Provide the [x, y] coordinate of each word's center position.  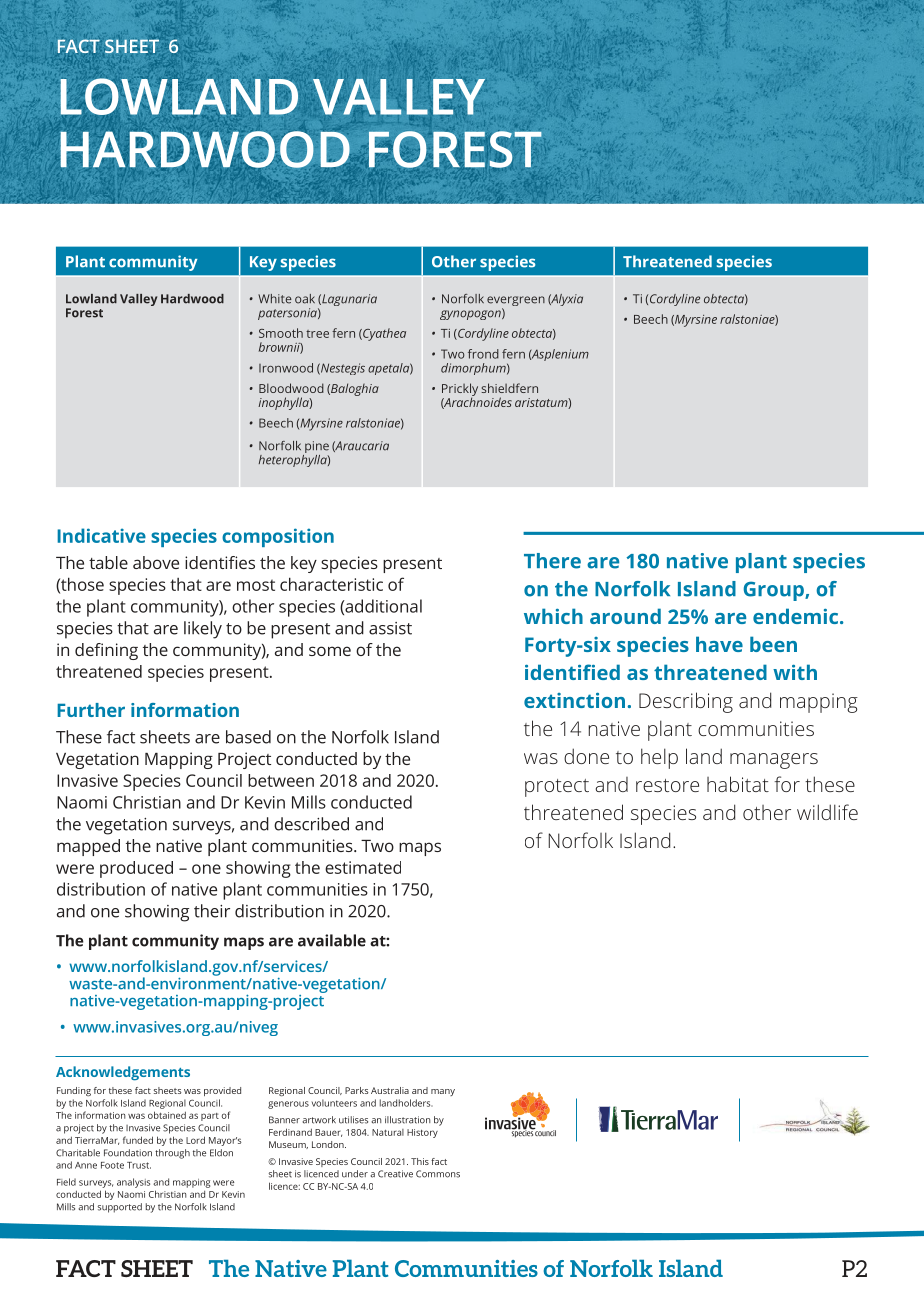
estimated [363, 867]
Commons [438, 1174]
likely [203, 630]
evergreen [516, 302]
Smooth [281, 333]
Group [775, 591]
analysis [133, 1183]
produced [136, 869]
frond [483, 354]
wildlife [827, 812]
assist [390, 628]
